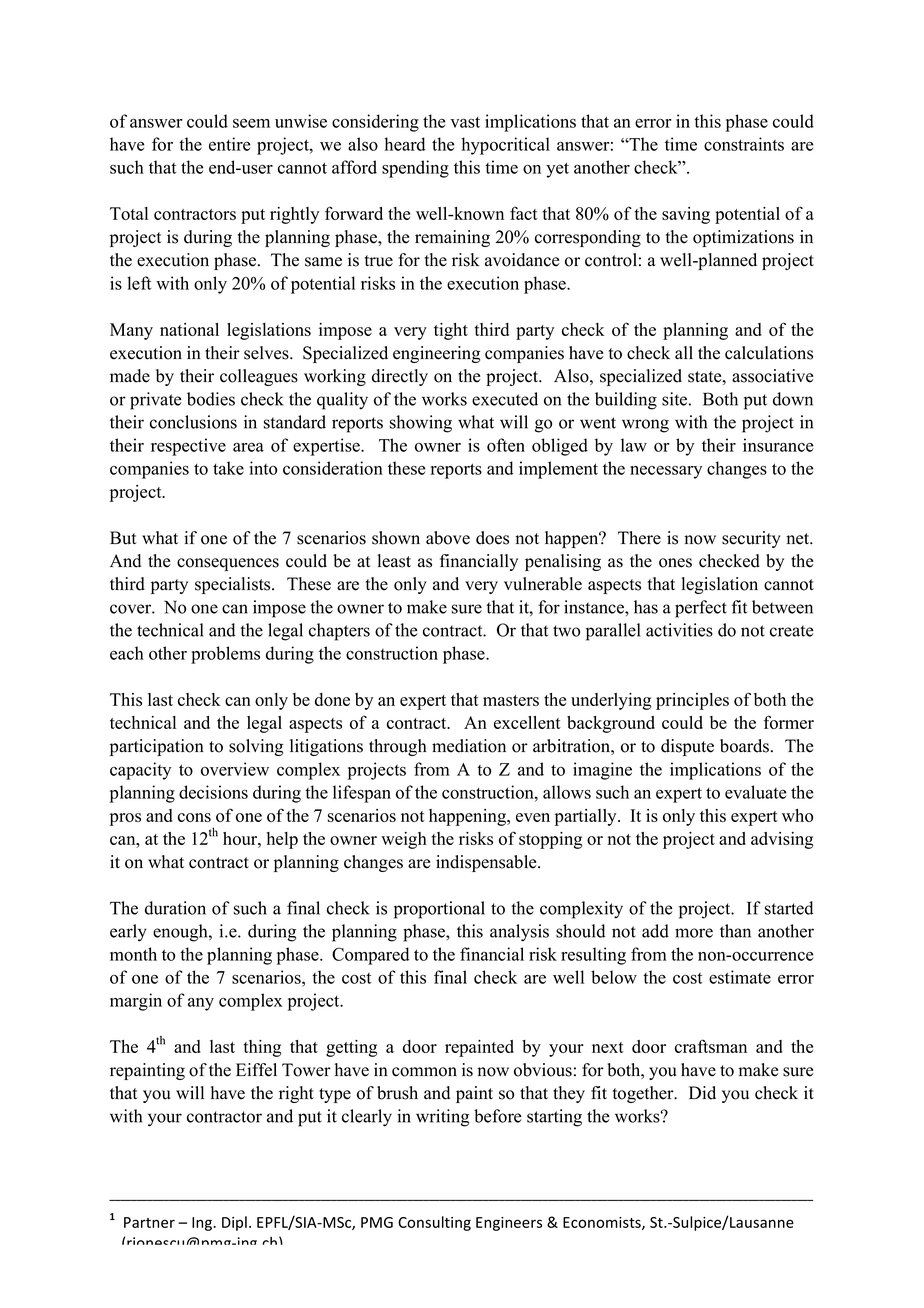 The image size is (924, 1308). I want to click on Did, so click(702, 1093).
